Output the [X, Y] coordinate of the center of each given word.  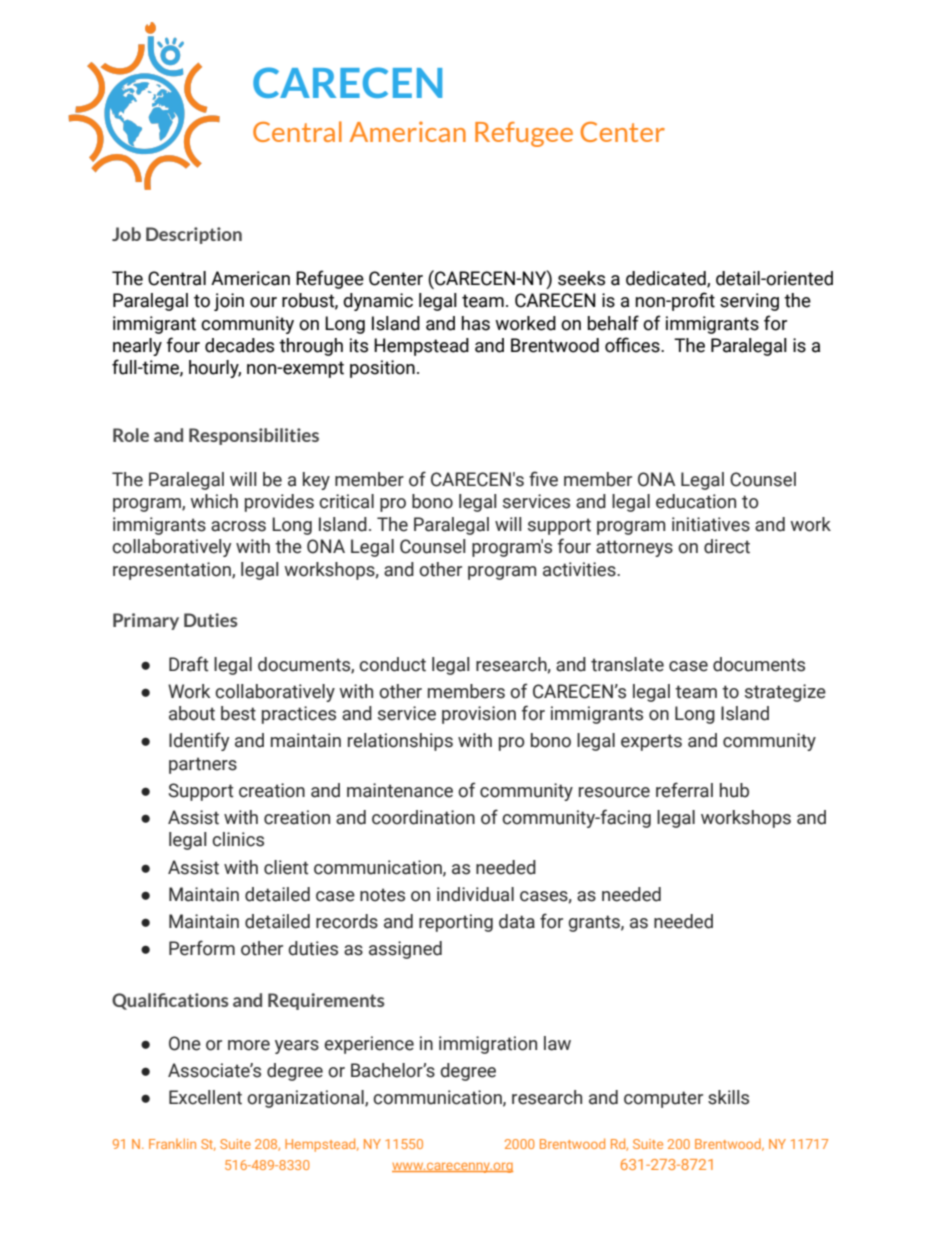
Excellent [205, 1097]
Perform [202, 948]
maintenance [400, 790]
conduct [392, 664]
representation [173, 571]
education [696, 501]
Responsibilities [254, 436]
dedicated [667, 279]
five [543, 479]
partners [203, 765]
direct [727, 546]
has [476, 323]
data [517, 921]
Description [194, 235]
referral [684, 790]
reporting [456, 923]
